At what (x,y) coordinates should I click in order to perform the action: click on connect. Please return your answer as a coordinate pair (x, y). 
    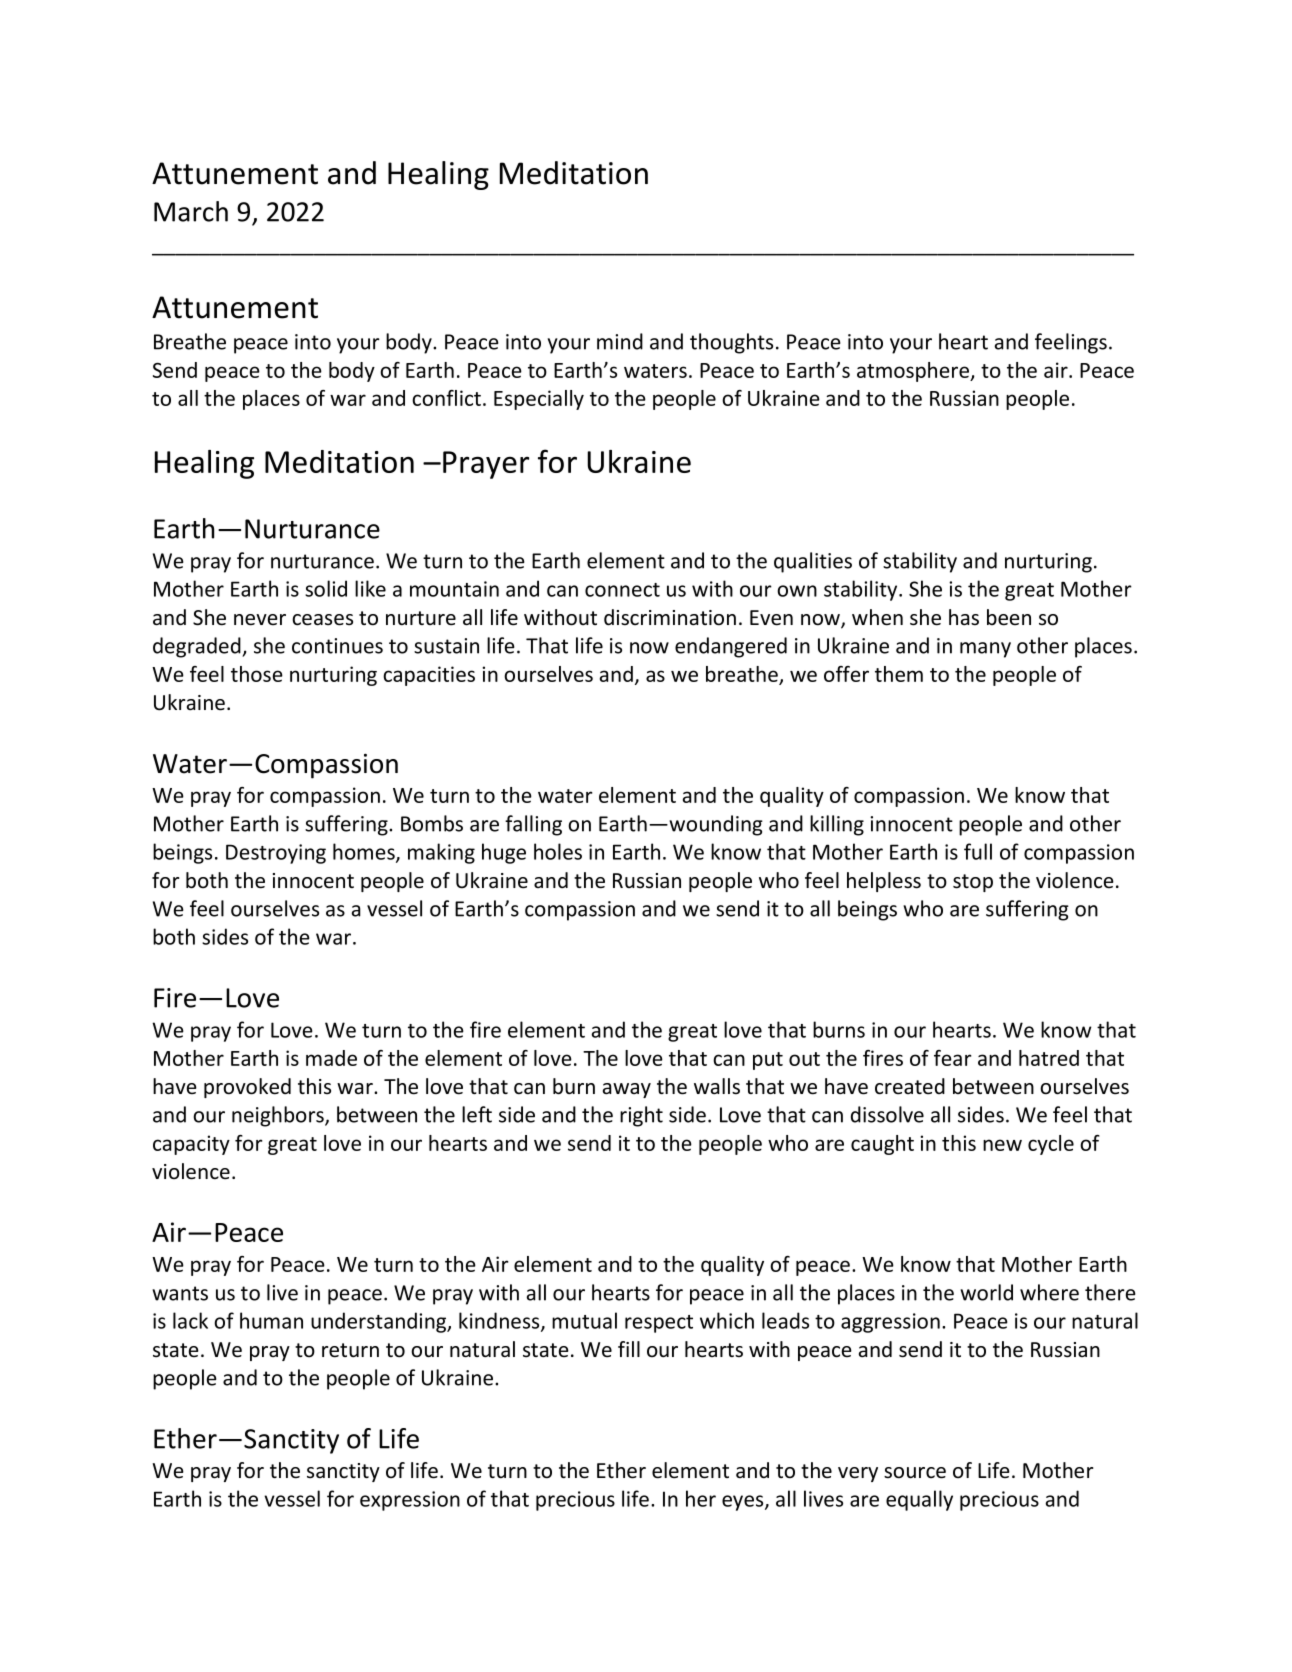
    Looking at the image, I should click on (622, 590).
